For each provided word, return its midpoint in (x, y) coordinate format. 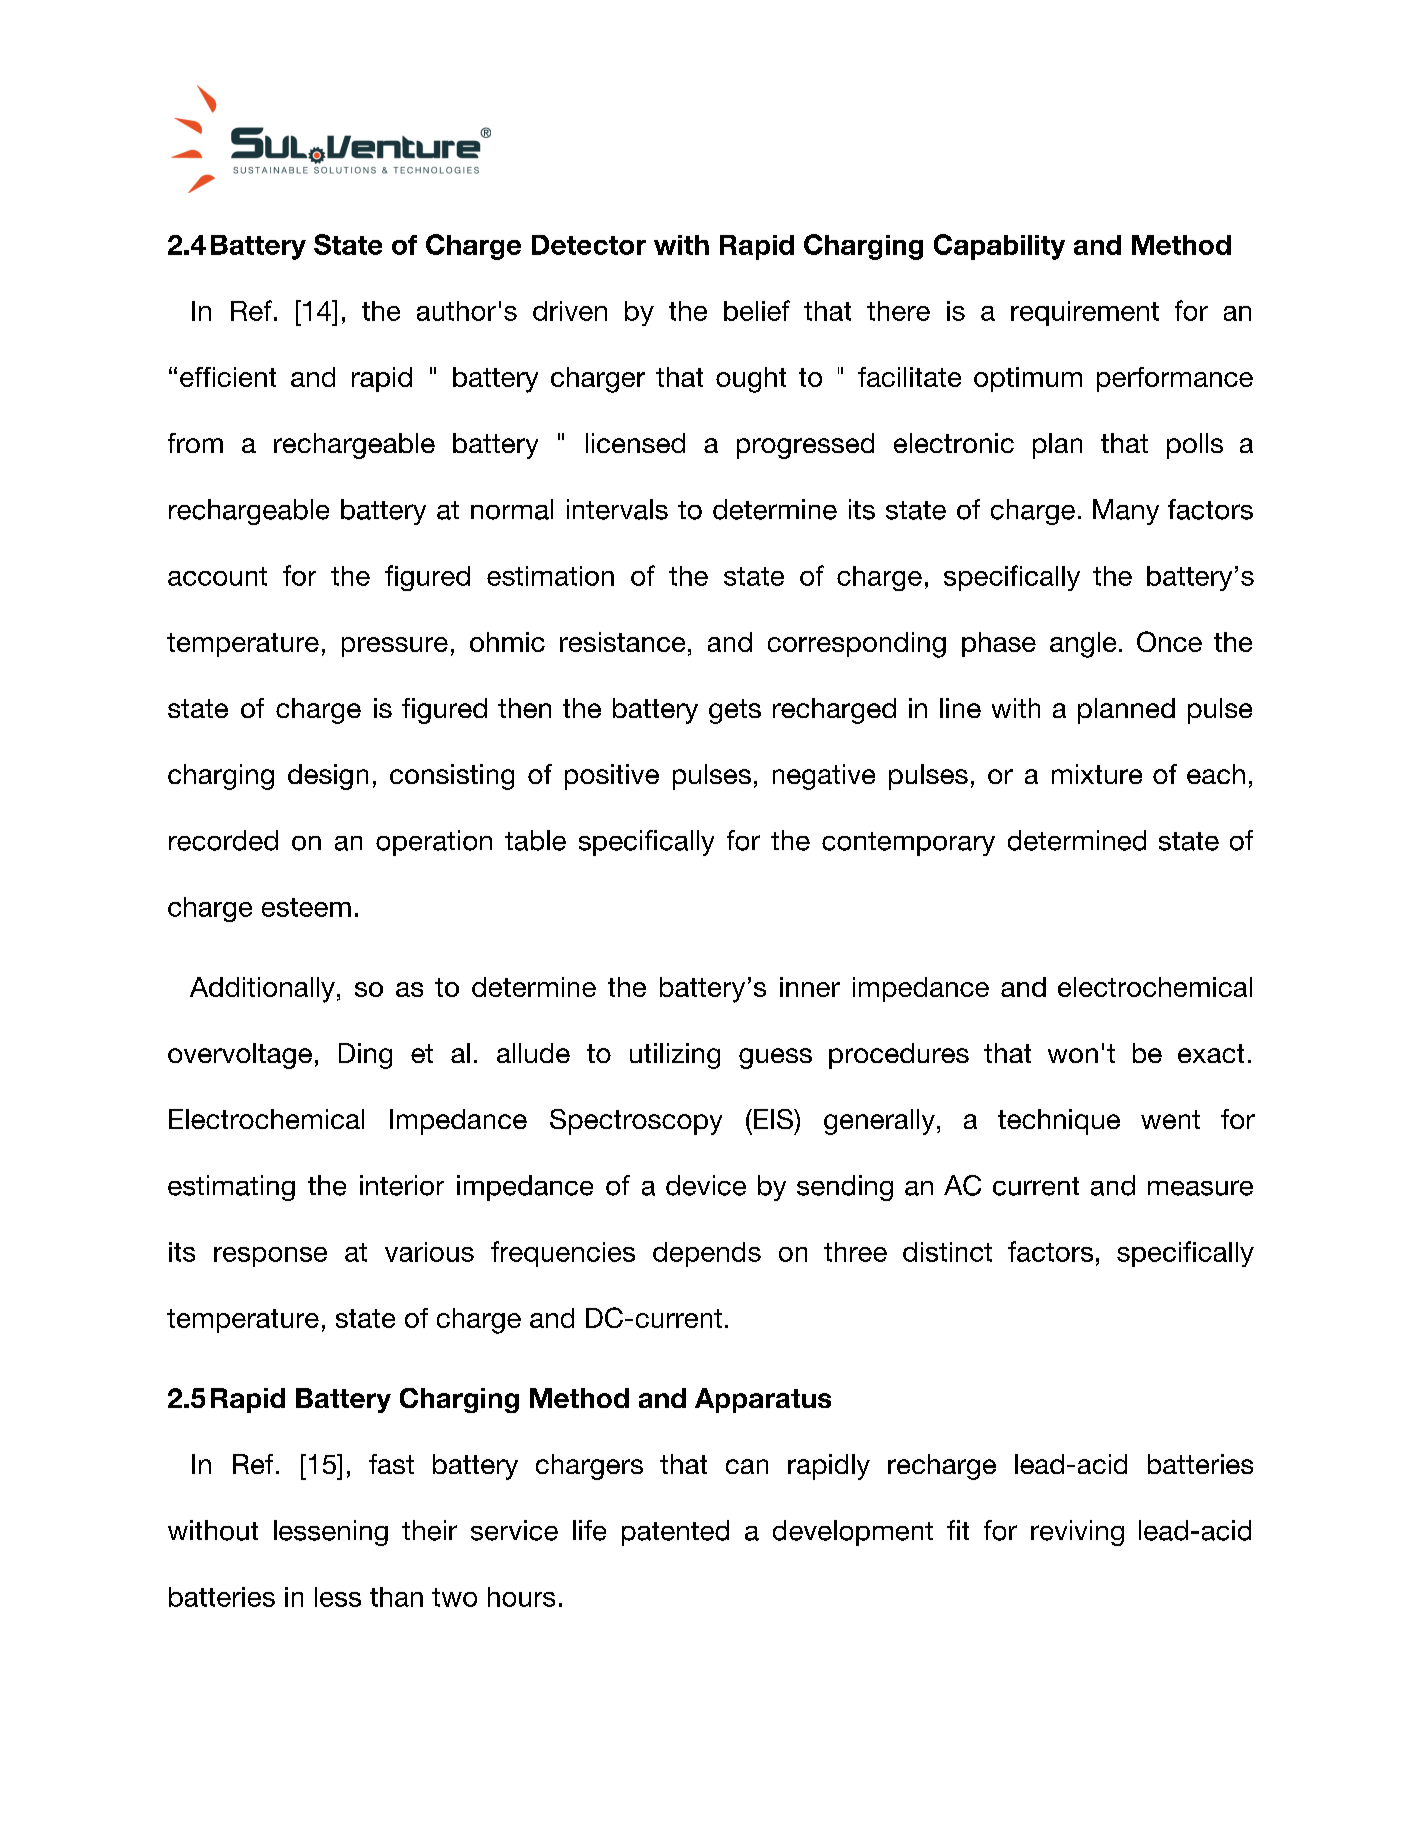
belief (757, 310)
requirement (1085, 313)
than (396, 1597)
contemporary (908, 844)
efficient (228, 377)
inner (810, 987)
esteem (306, 907)
